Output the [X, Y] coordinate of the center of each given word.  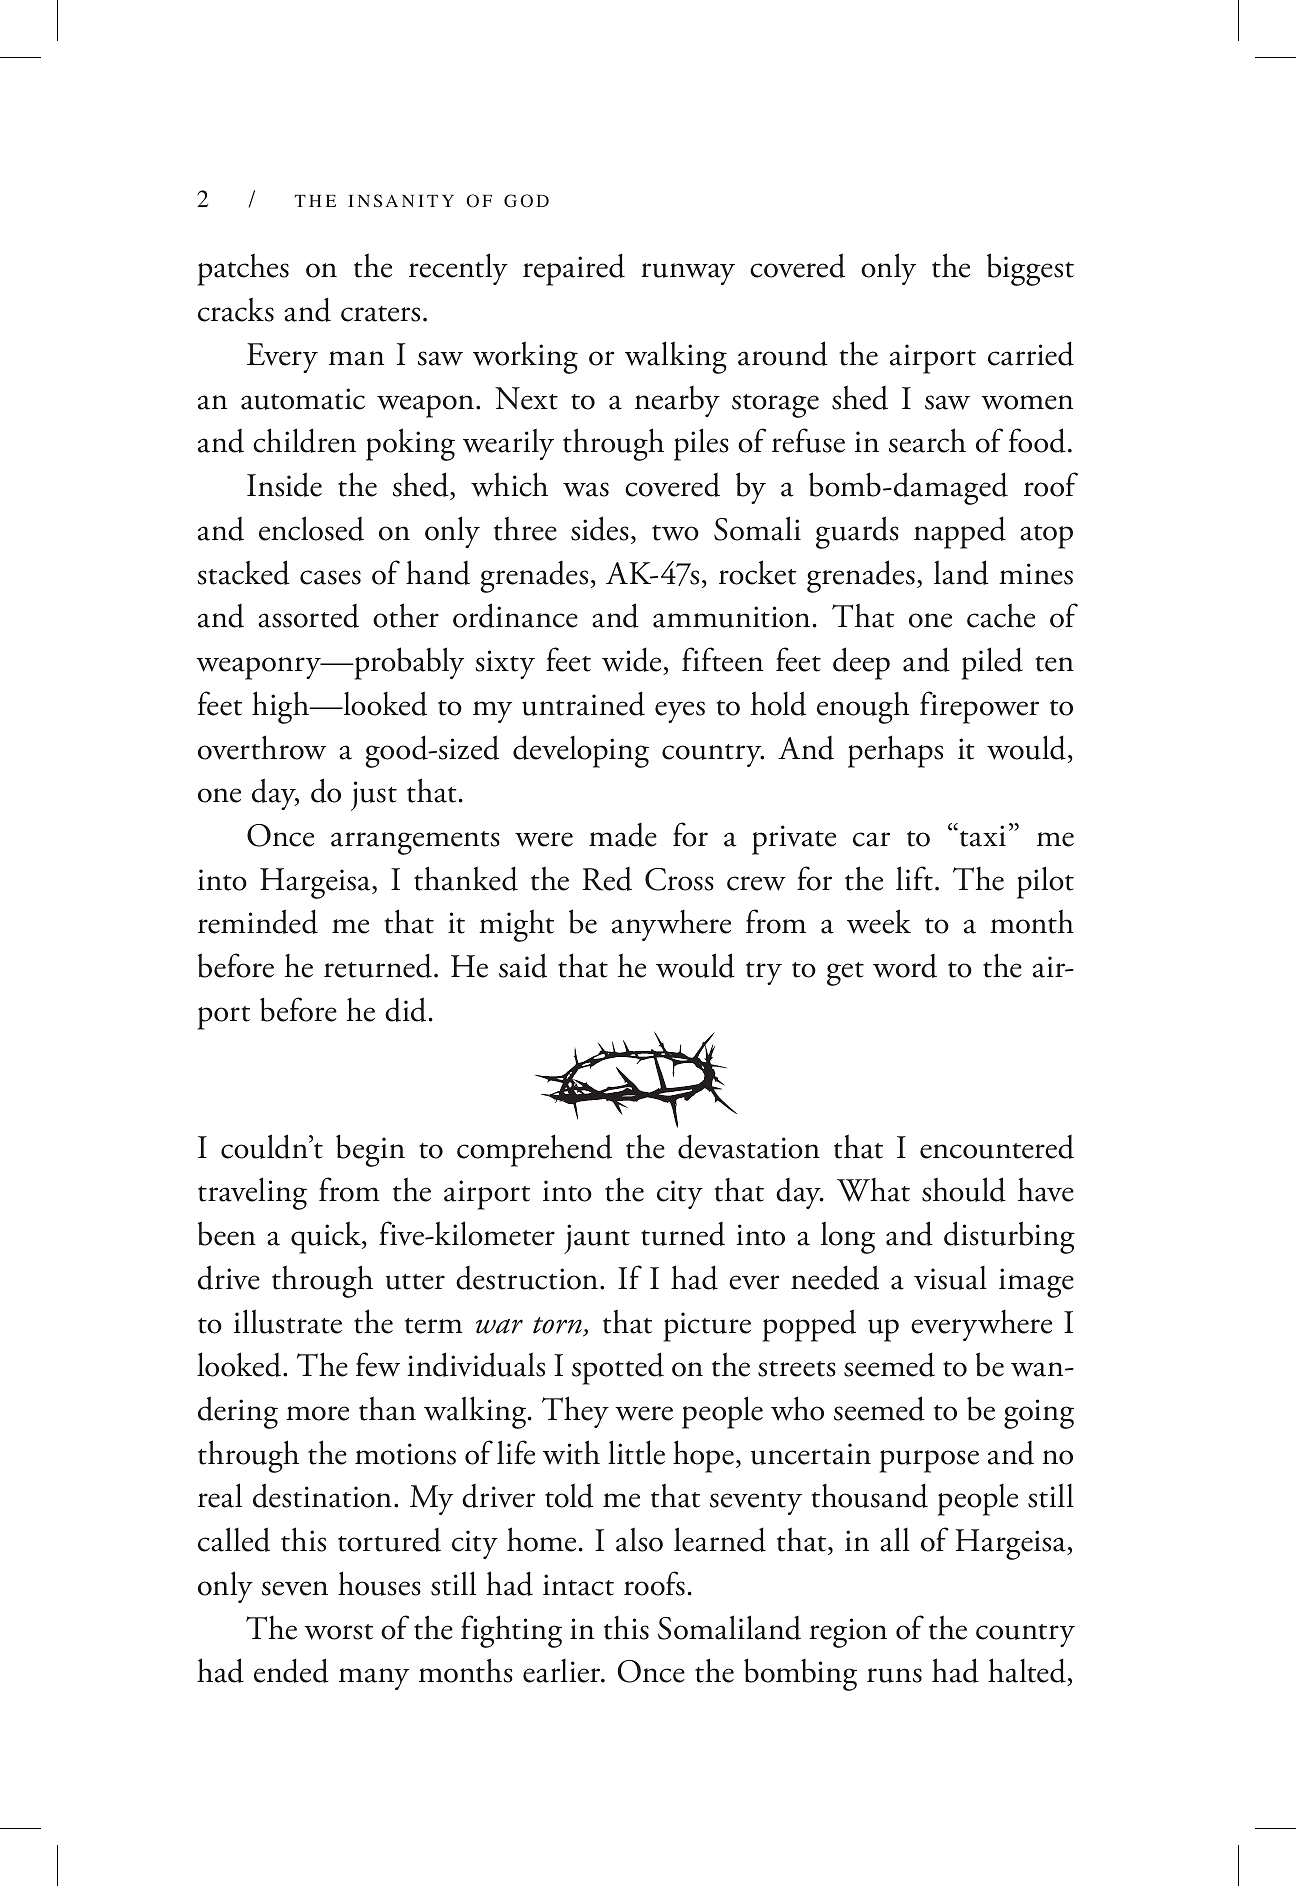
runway [688, 274]
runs [894, 1675]
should [964, 1189]
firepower [979, 707]
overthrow [262, 747]
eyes [680, 712]
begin [370, 1150]
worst [338, 1632]
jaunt [597, 1239]
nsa [378, 200]
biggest [1030, 269]
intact [578, 1585]
